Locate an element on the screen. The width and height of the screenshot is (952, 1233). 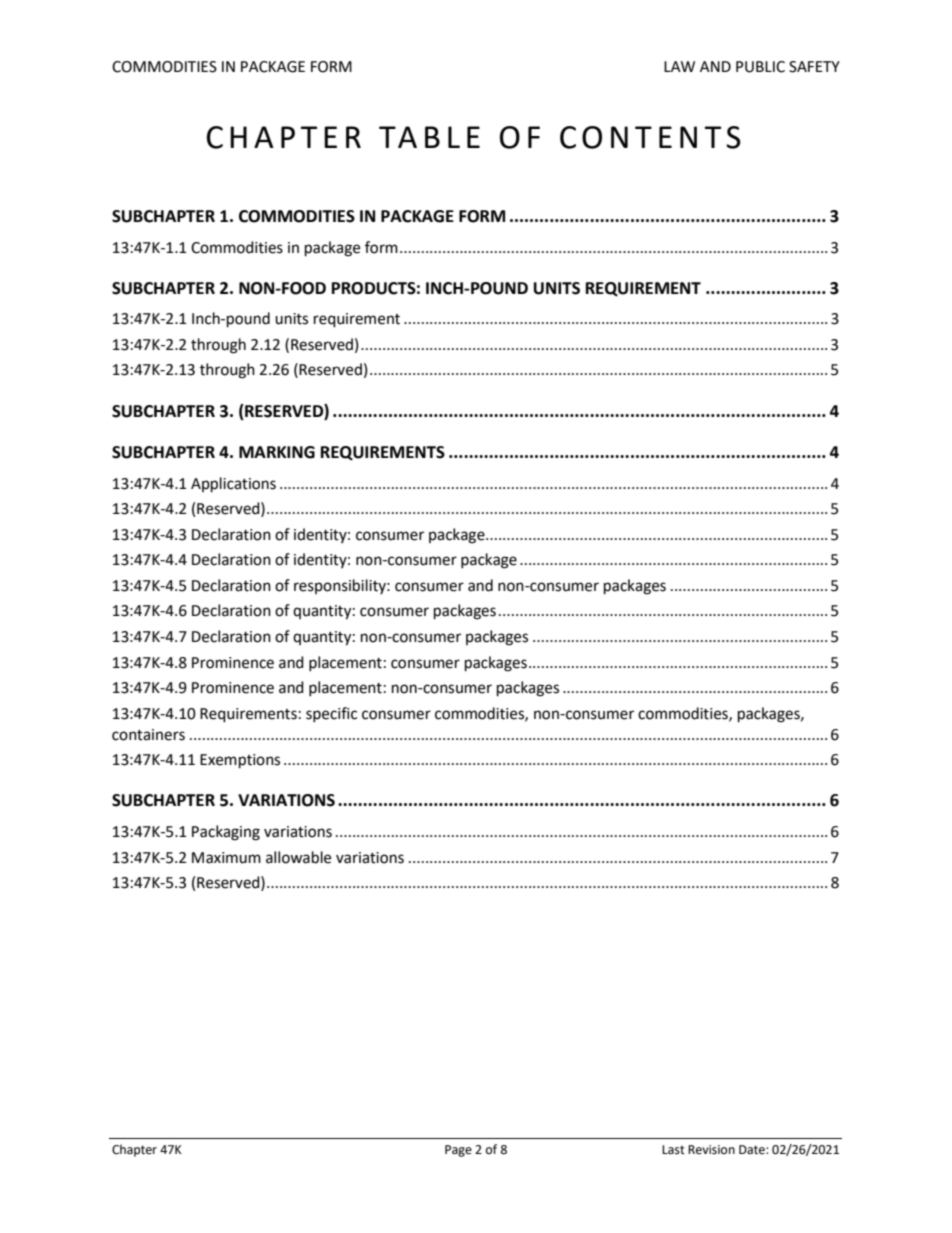
Page is located at coordinates (458, 1151).
